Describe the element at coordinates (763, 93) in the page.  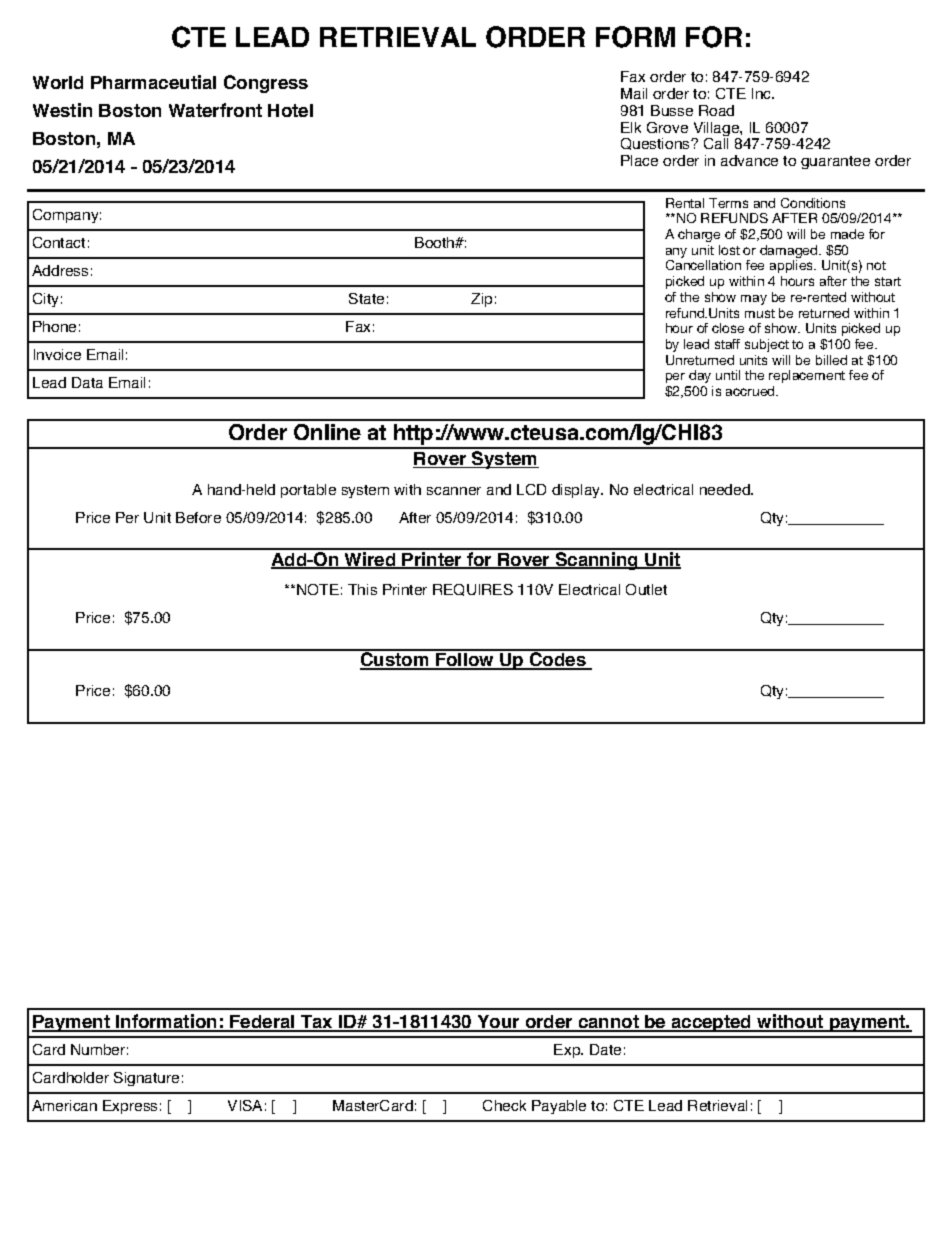
I see `Inc` at that location.
